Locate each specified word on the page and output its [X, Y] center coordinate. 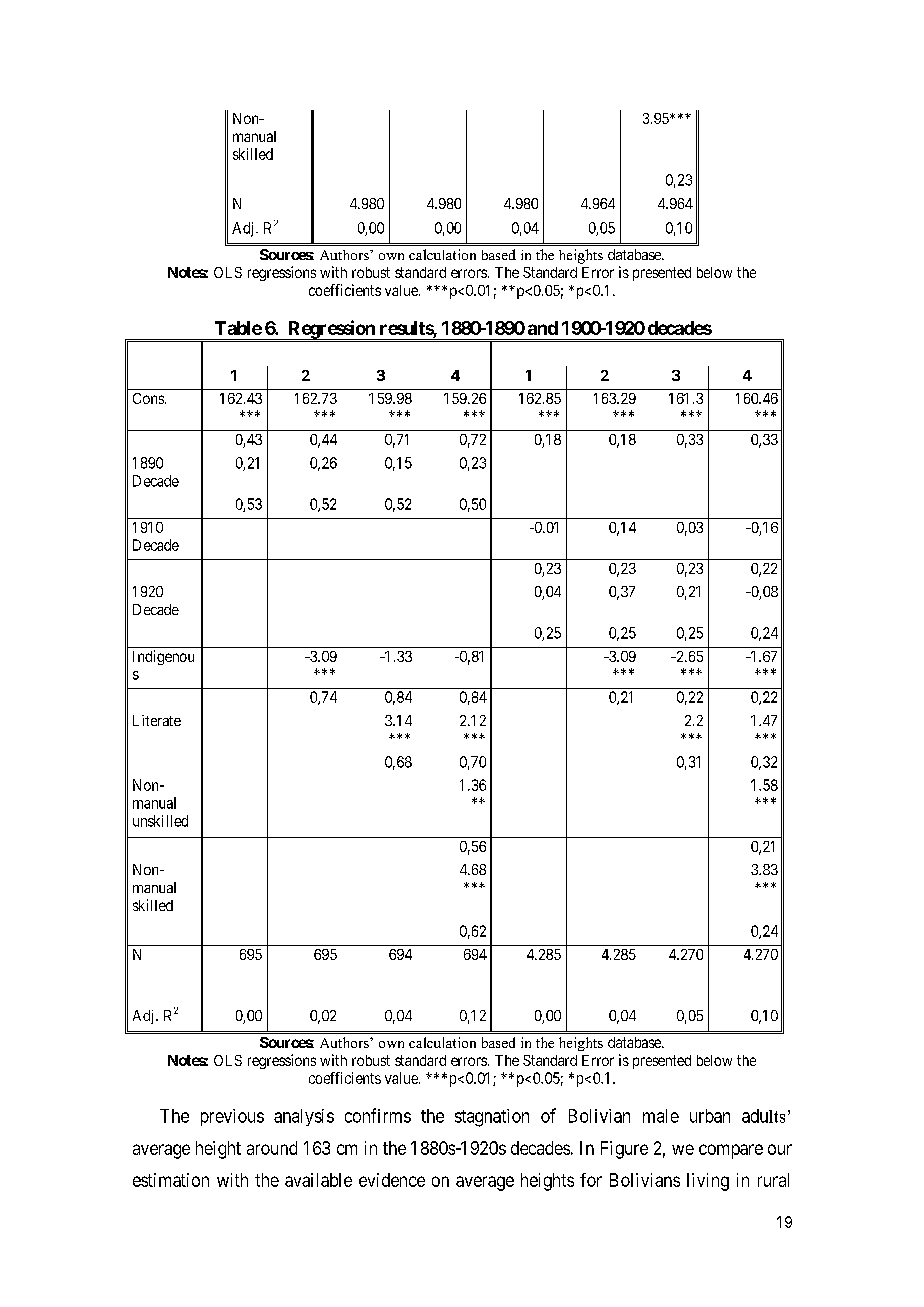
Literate [157, 720]
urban [710, 1116]
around [272, 1148]
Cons [149, 398]
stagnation [492, 1118]
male [661, 1116]
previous [232, 1117]
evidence [392, 1180]
